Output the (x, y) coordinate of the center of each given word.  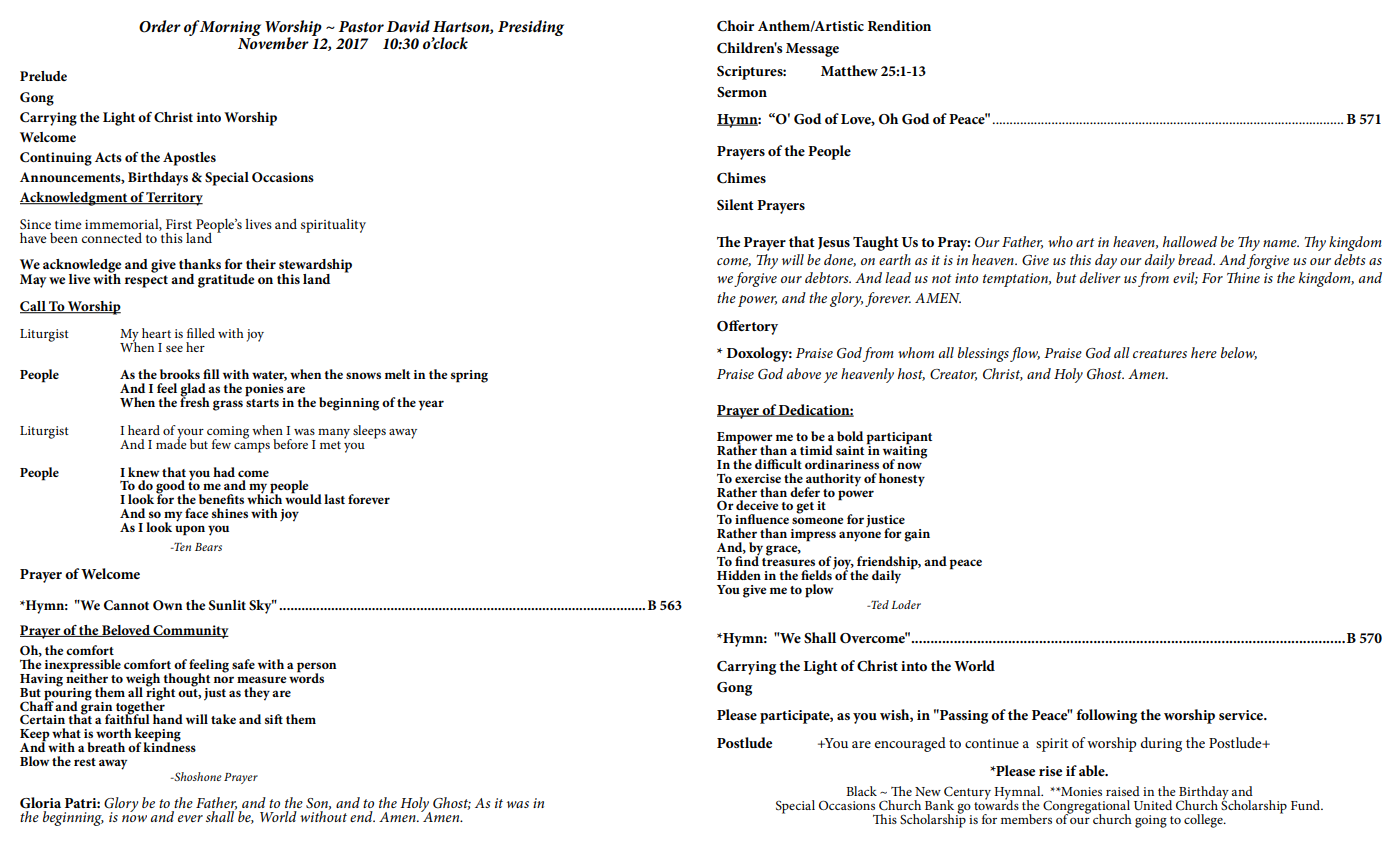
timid (816, 450)
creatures (1160, 353)
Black (861, 791)
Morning (230, 30)
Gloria (40, 803)
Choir (735, 26)
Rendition (899, 25)
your (190, 435)
